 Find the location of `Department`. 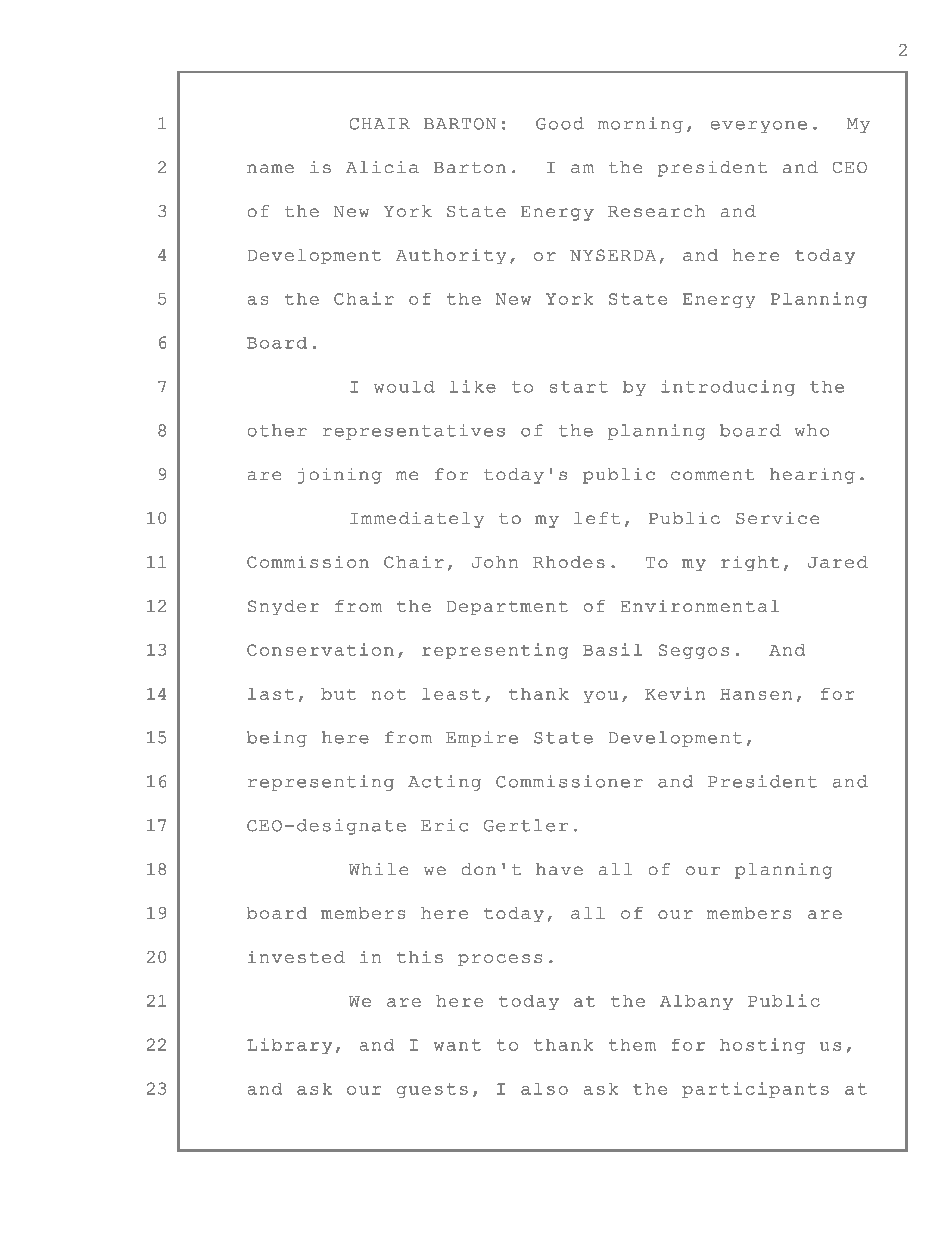

Department is located at coordinates (507, 608).
